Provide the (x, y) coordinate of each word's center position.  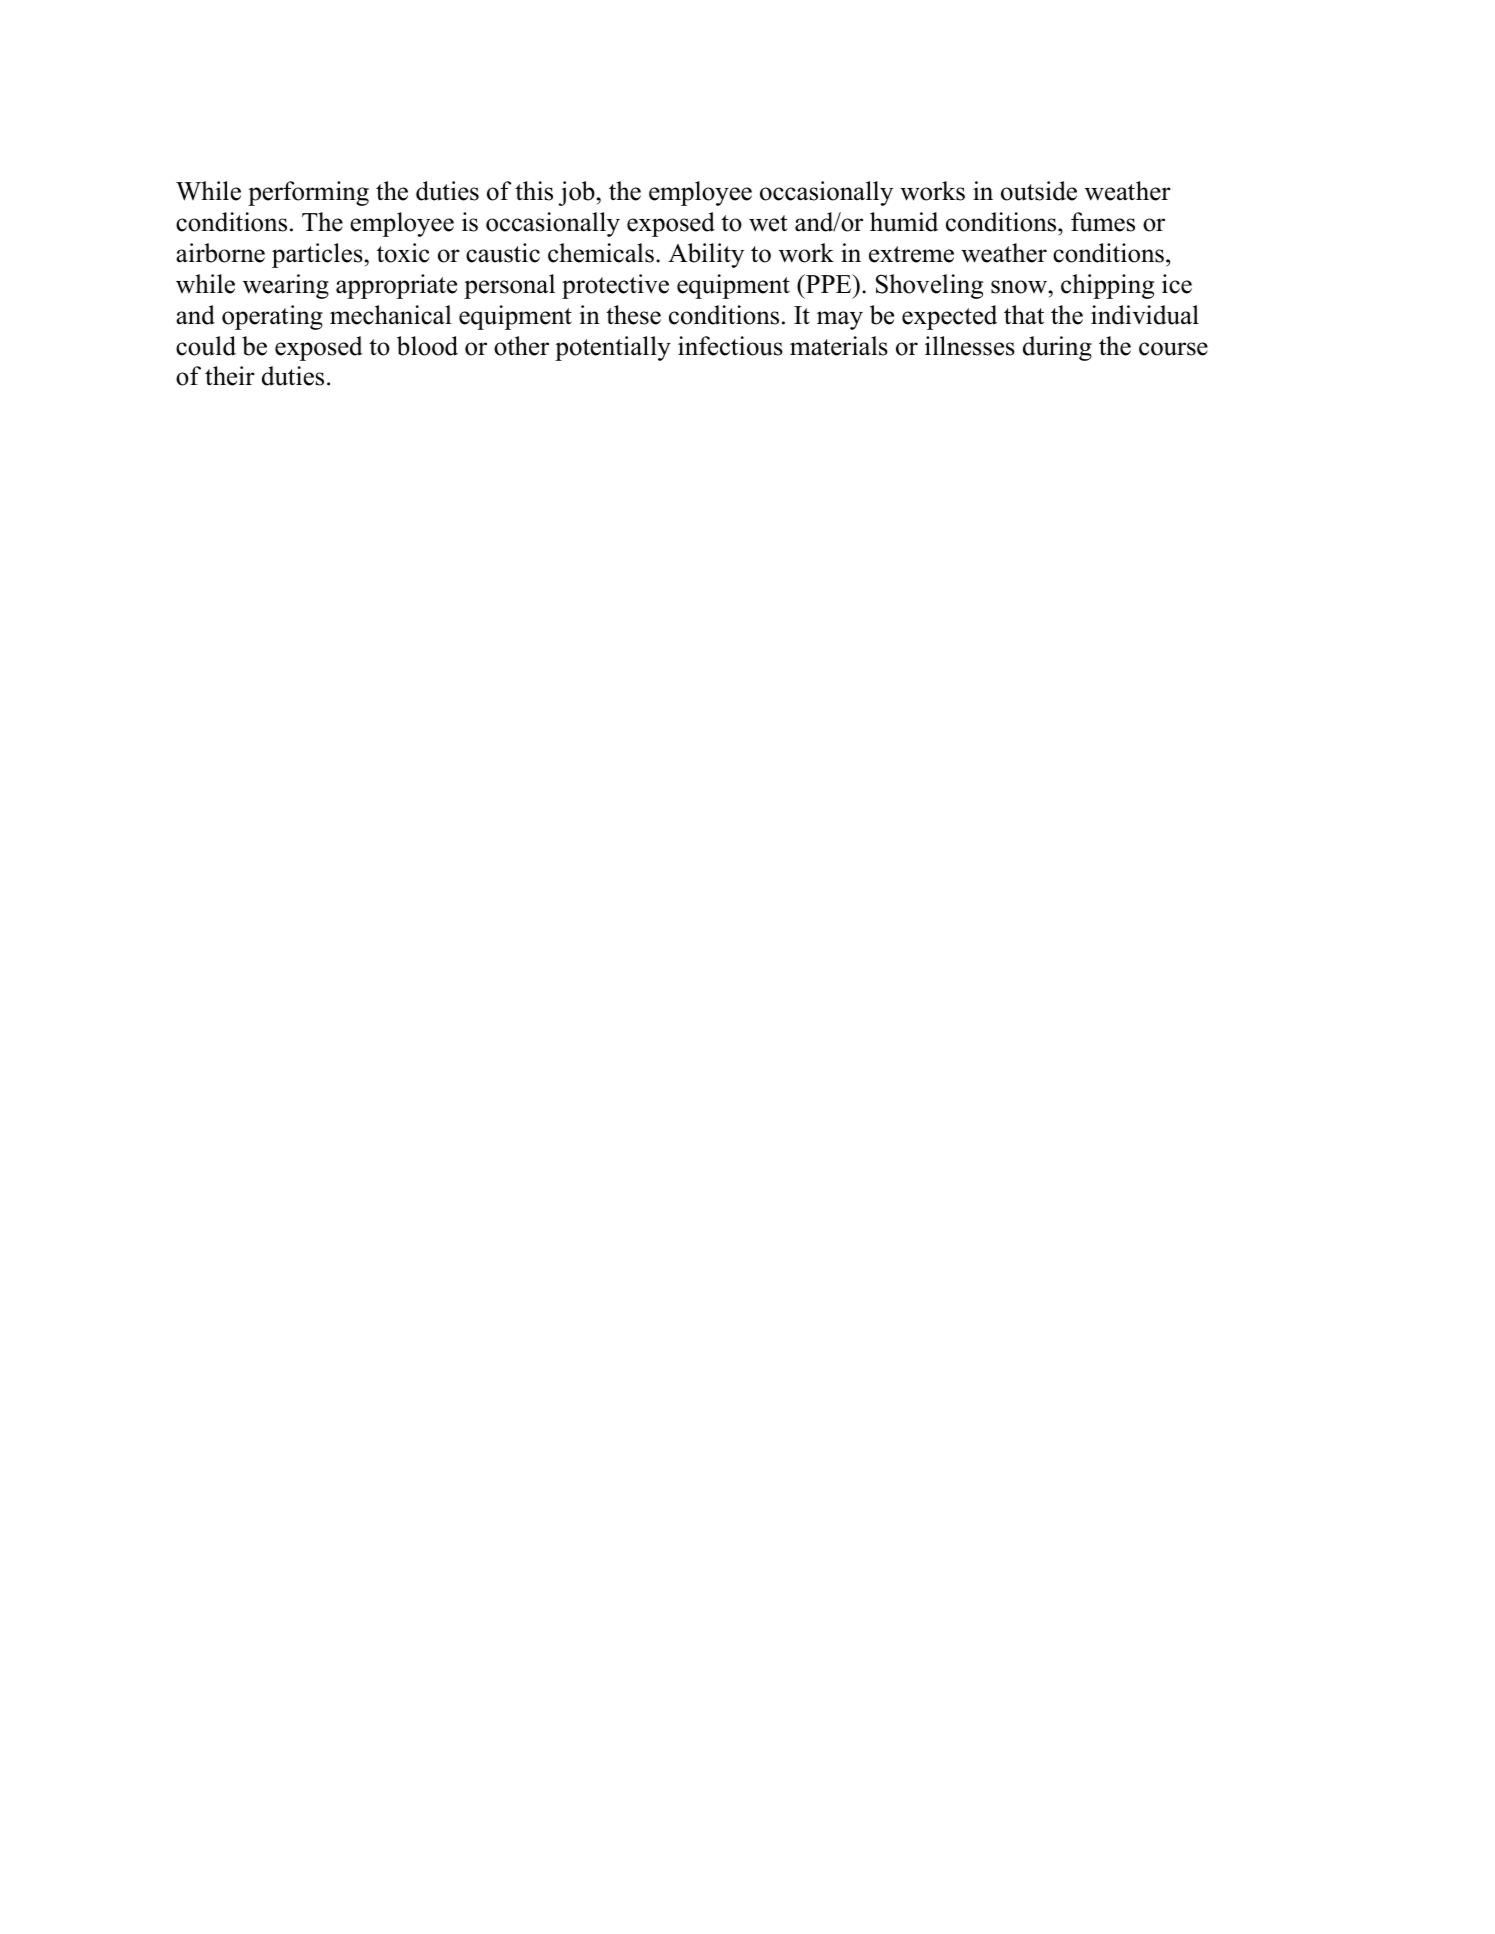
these (633, 315)
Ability (706, 255)
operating (272, 317)
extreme (911, 254)
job (576, 193)
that (1024, 315)
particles (317, 255)
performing (308, 193)
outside (1039, 191)
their (230, 376)
